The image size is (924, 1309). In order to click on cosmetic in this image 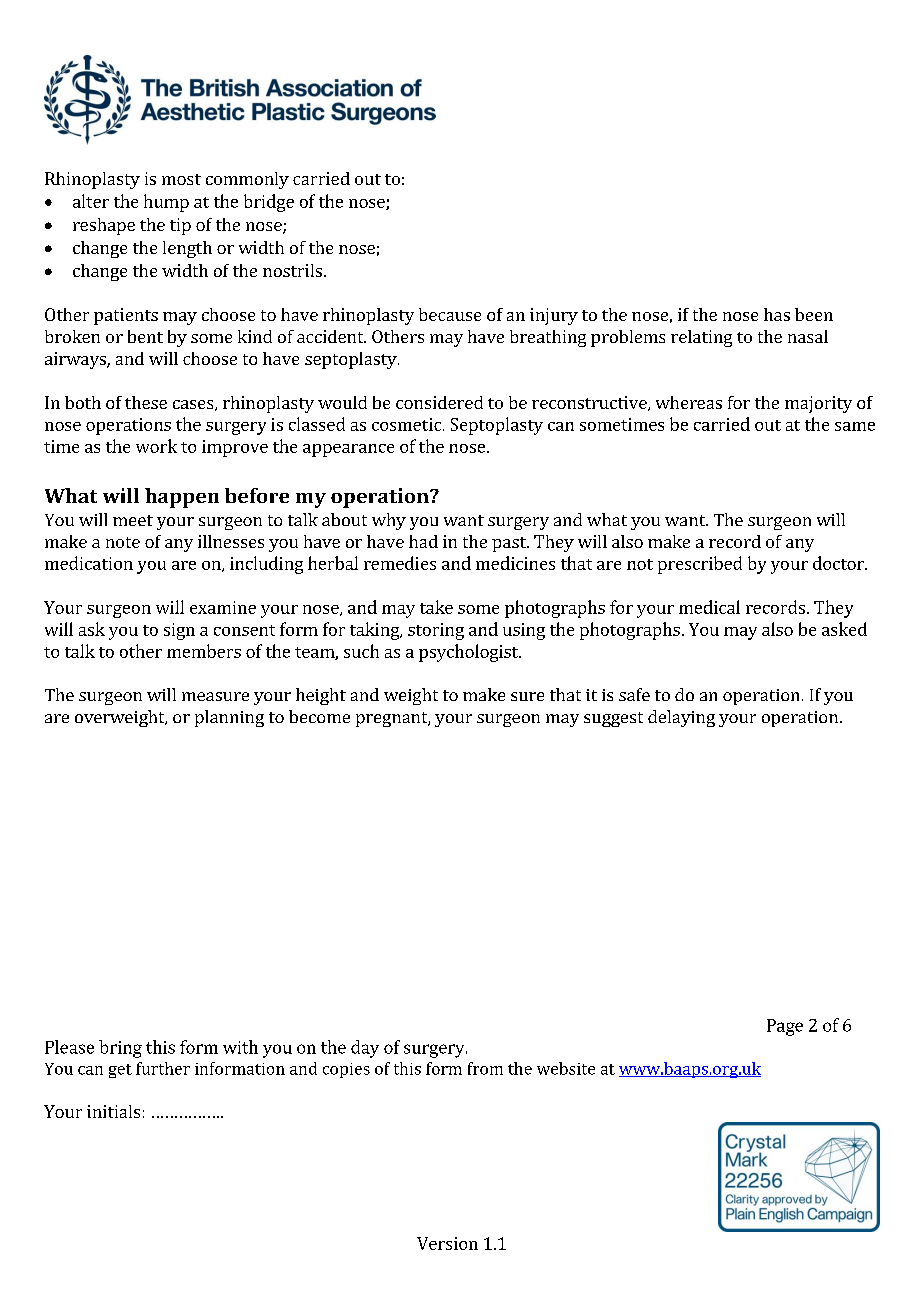, I will do `click(408, 424)`.
